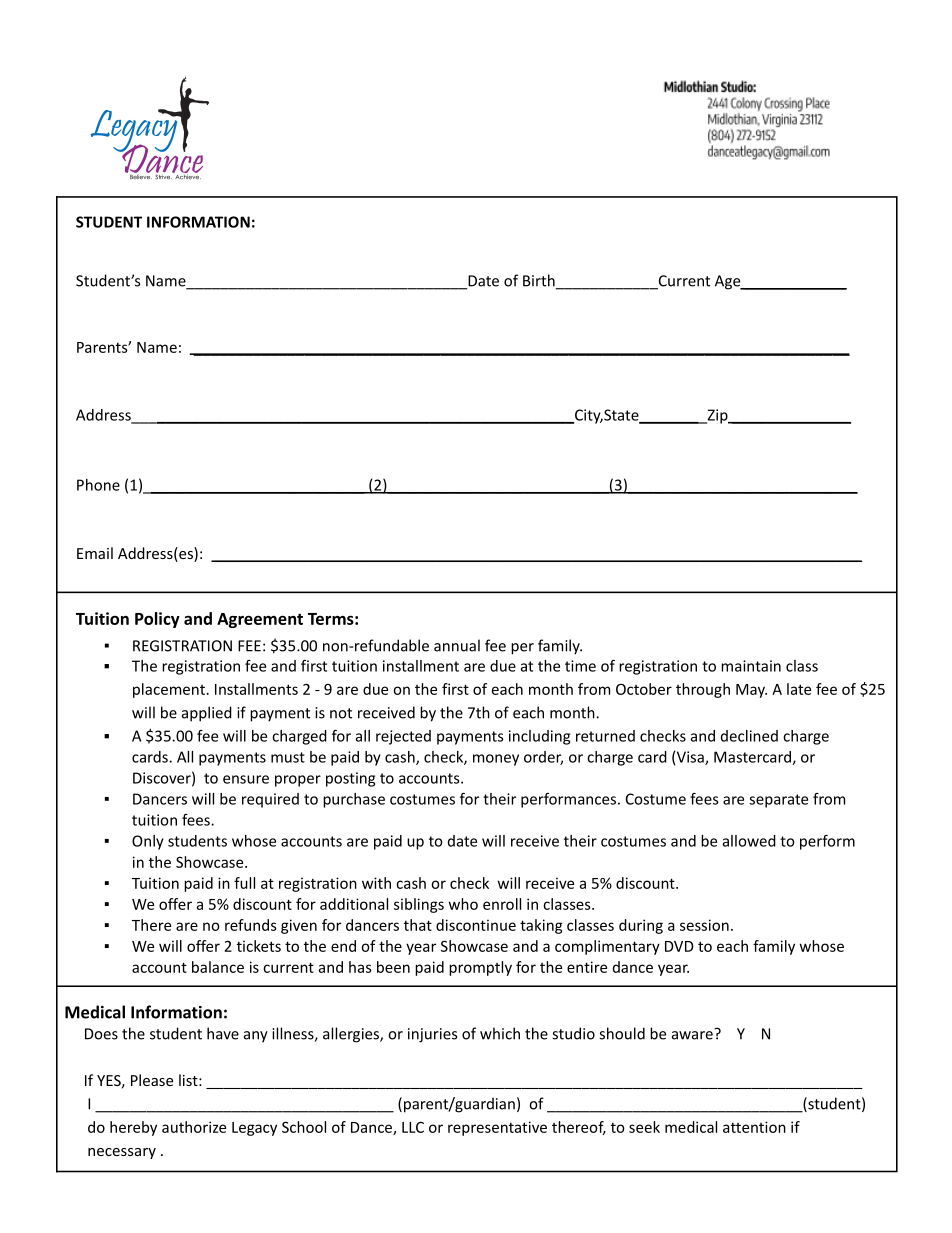  Describe the element at coordinates (413, 1127) in the page. I see `LLC` at that location.
